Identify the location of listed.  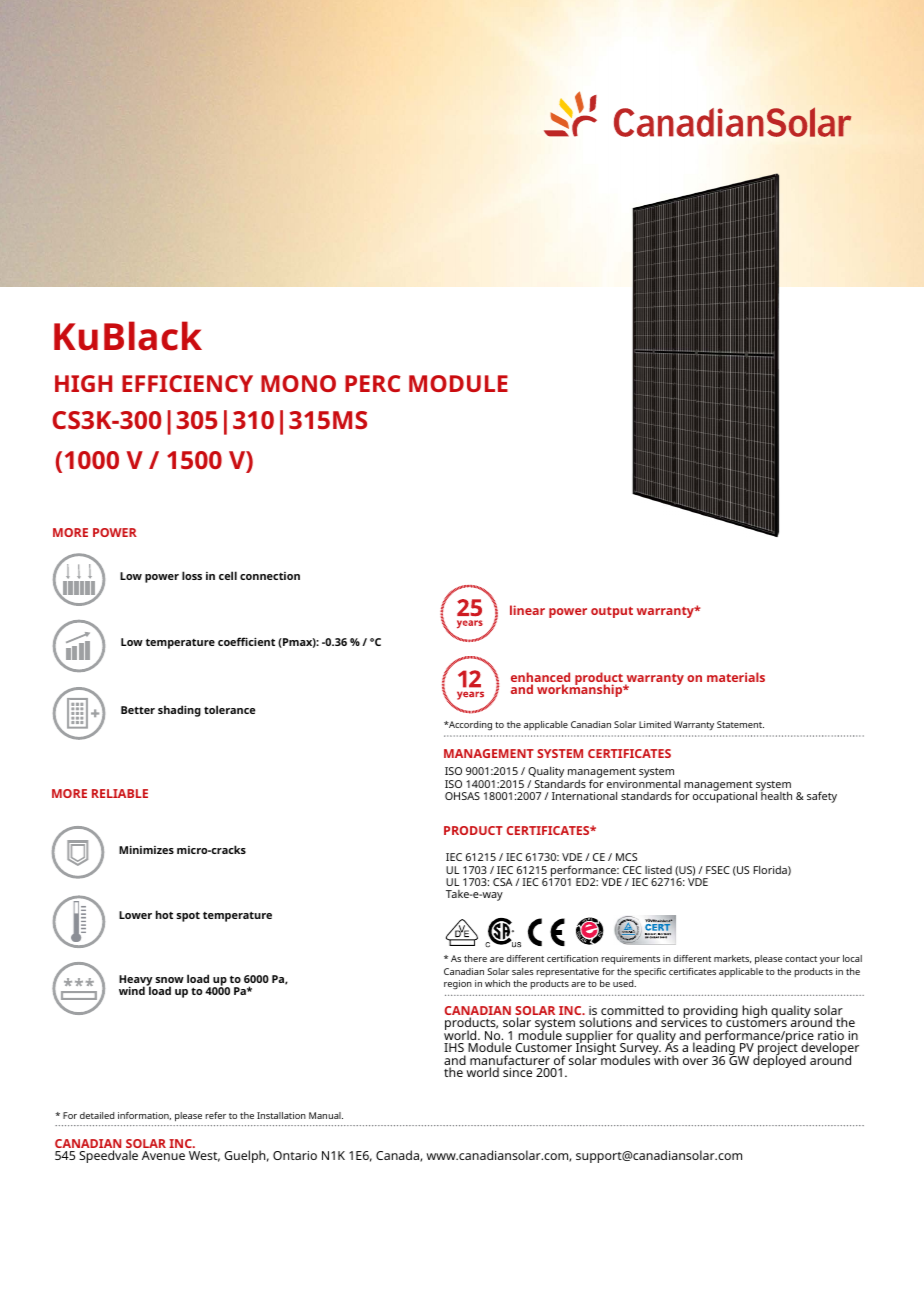
(658, 870).
